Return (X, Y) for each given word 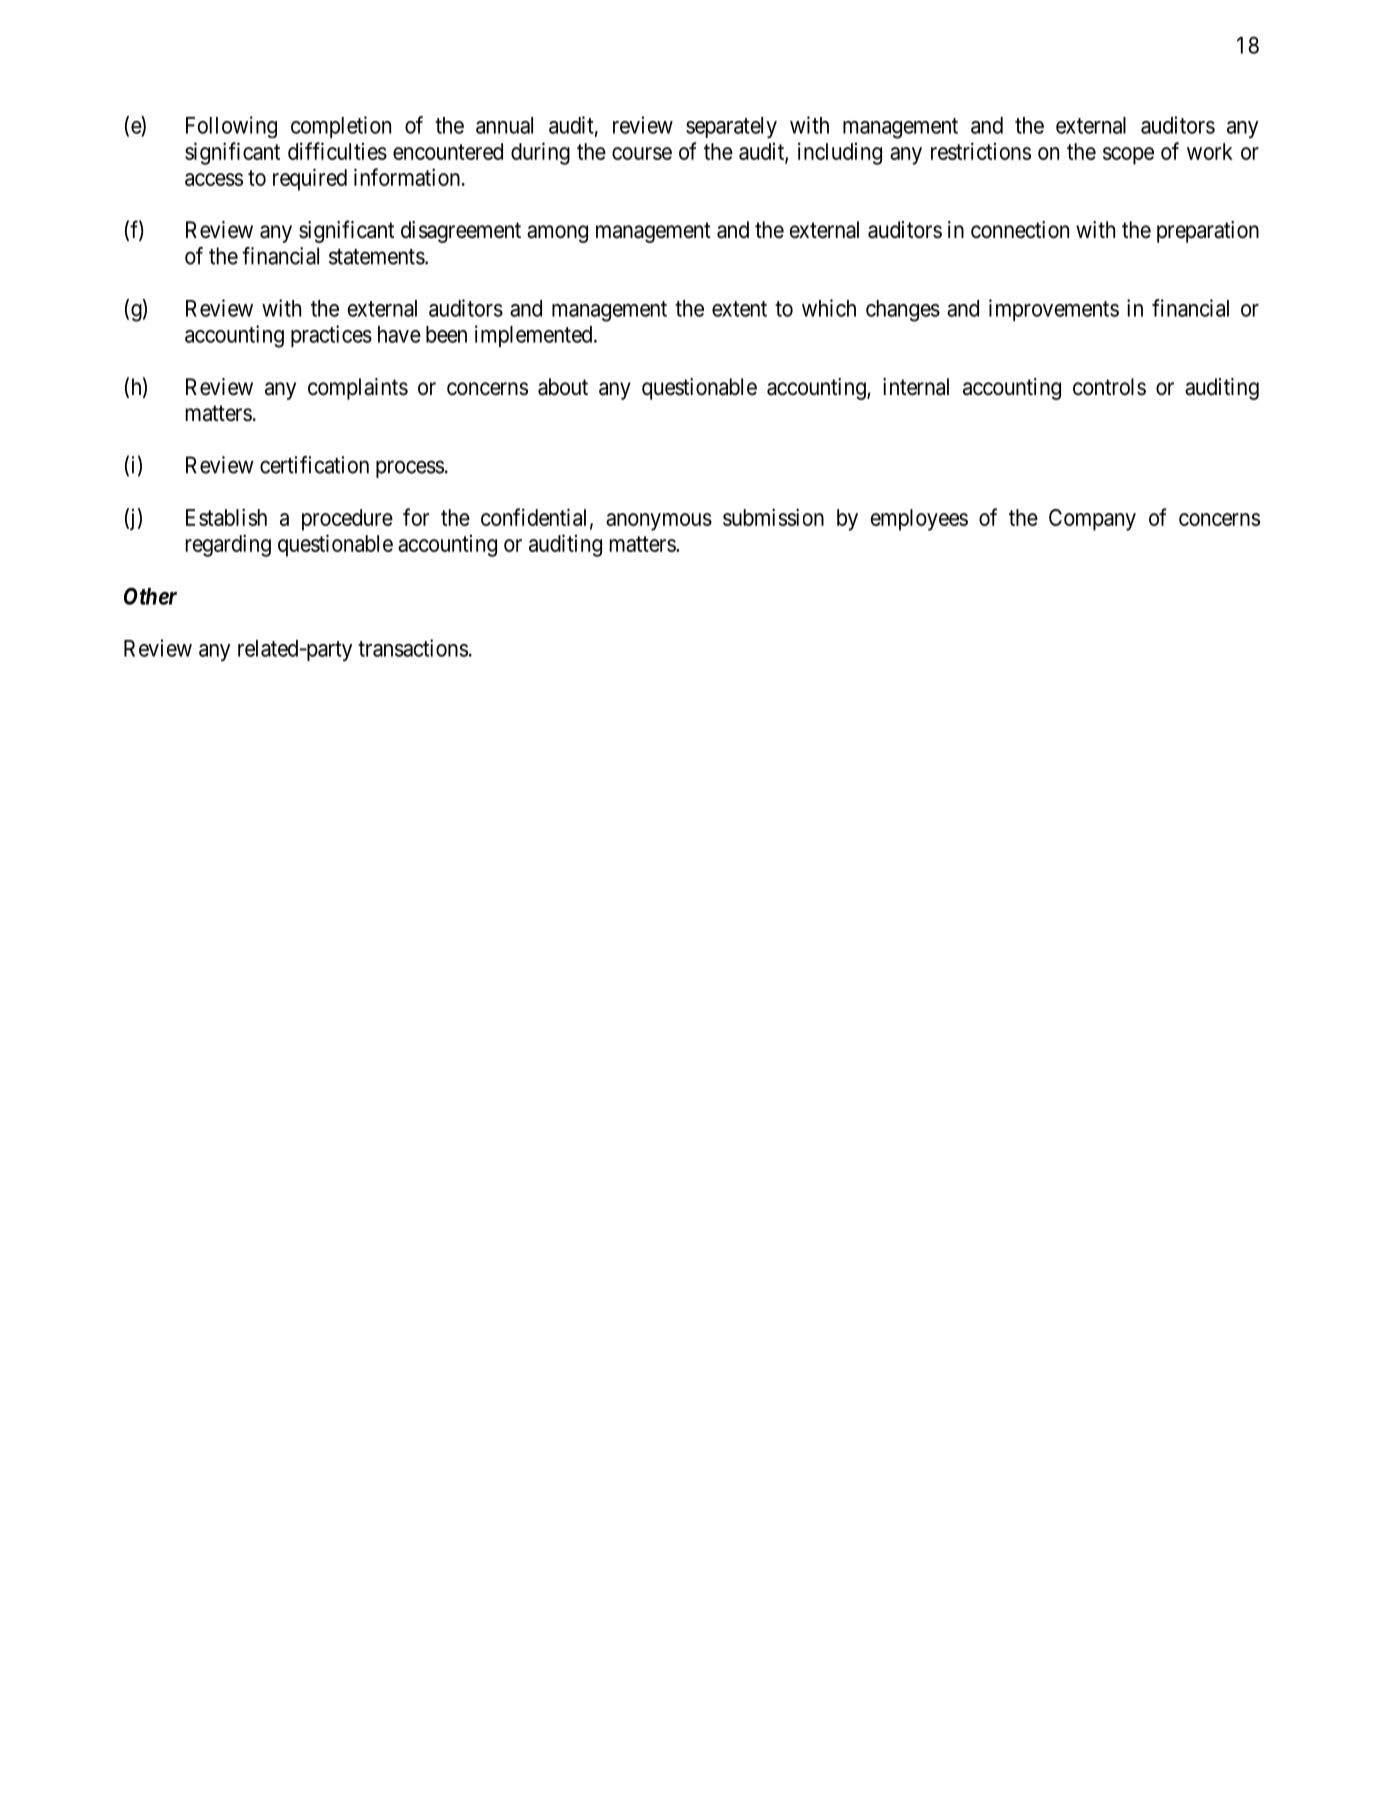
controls (1109, 387)
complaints (358, 389)
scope (1128, 156)
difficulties (337, 151)
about (563, 387)
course (642, 153)
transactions (413, 648)
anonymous (659, 522)
